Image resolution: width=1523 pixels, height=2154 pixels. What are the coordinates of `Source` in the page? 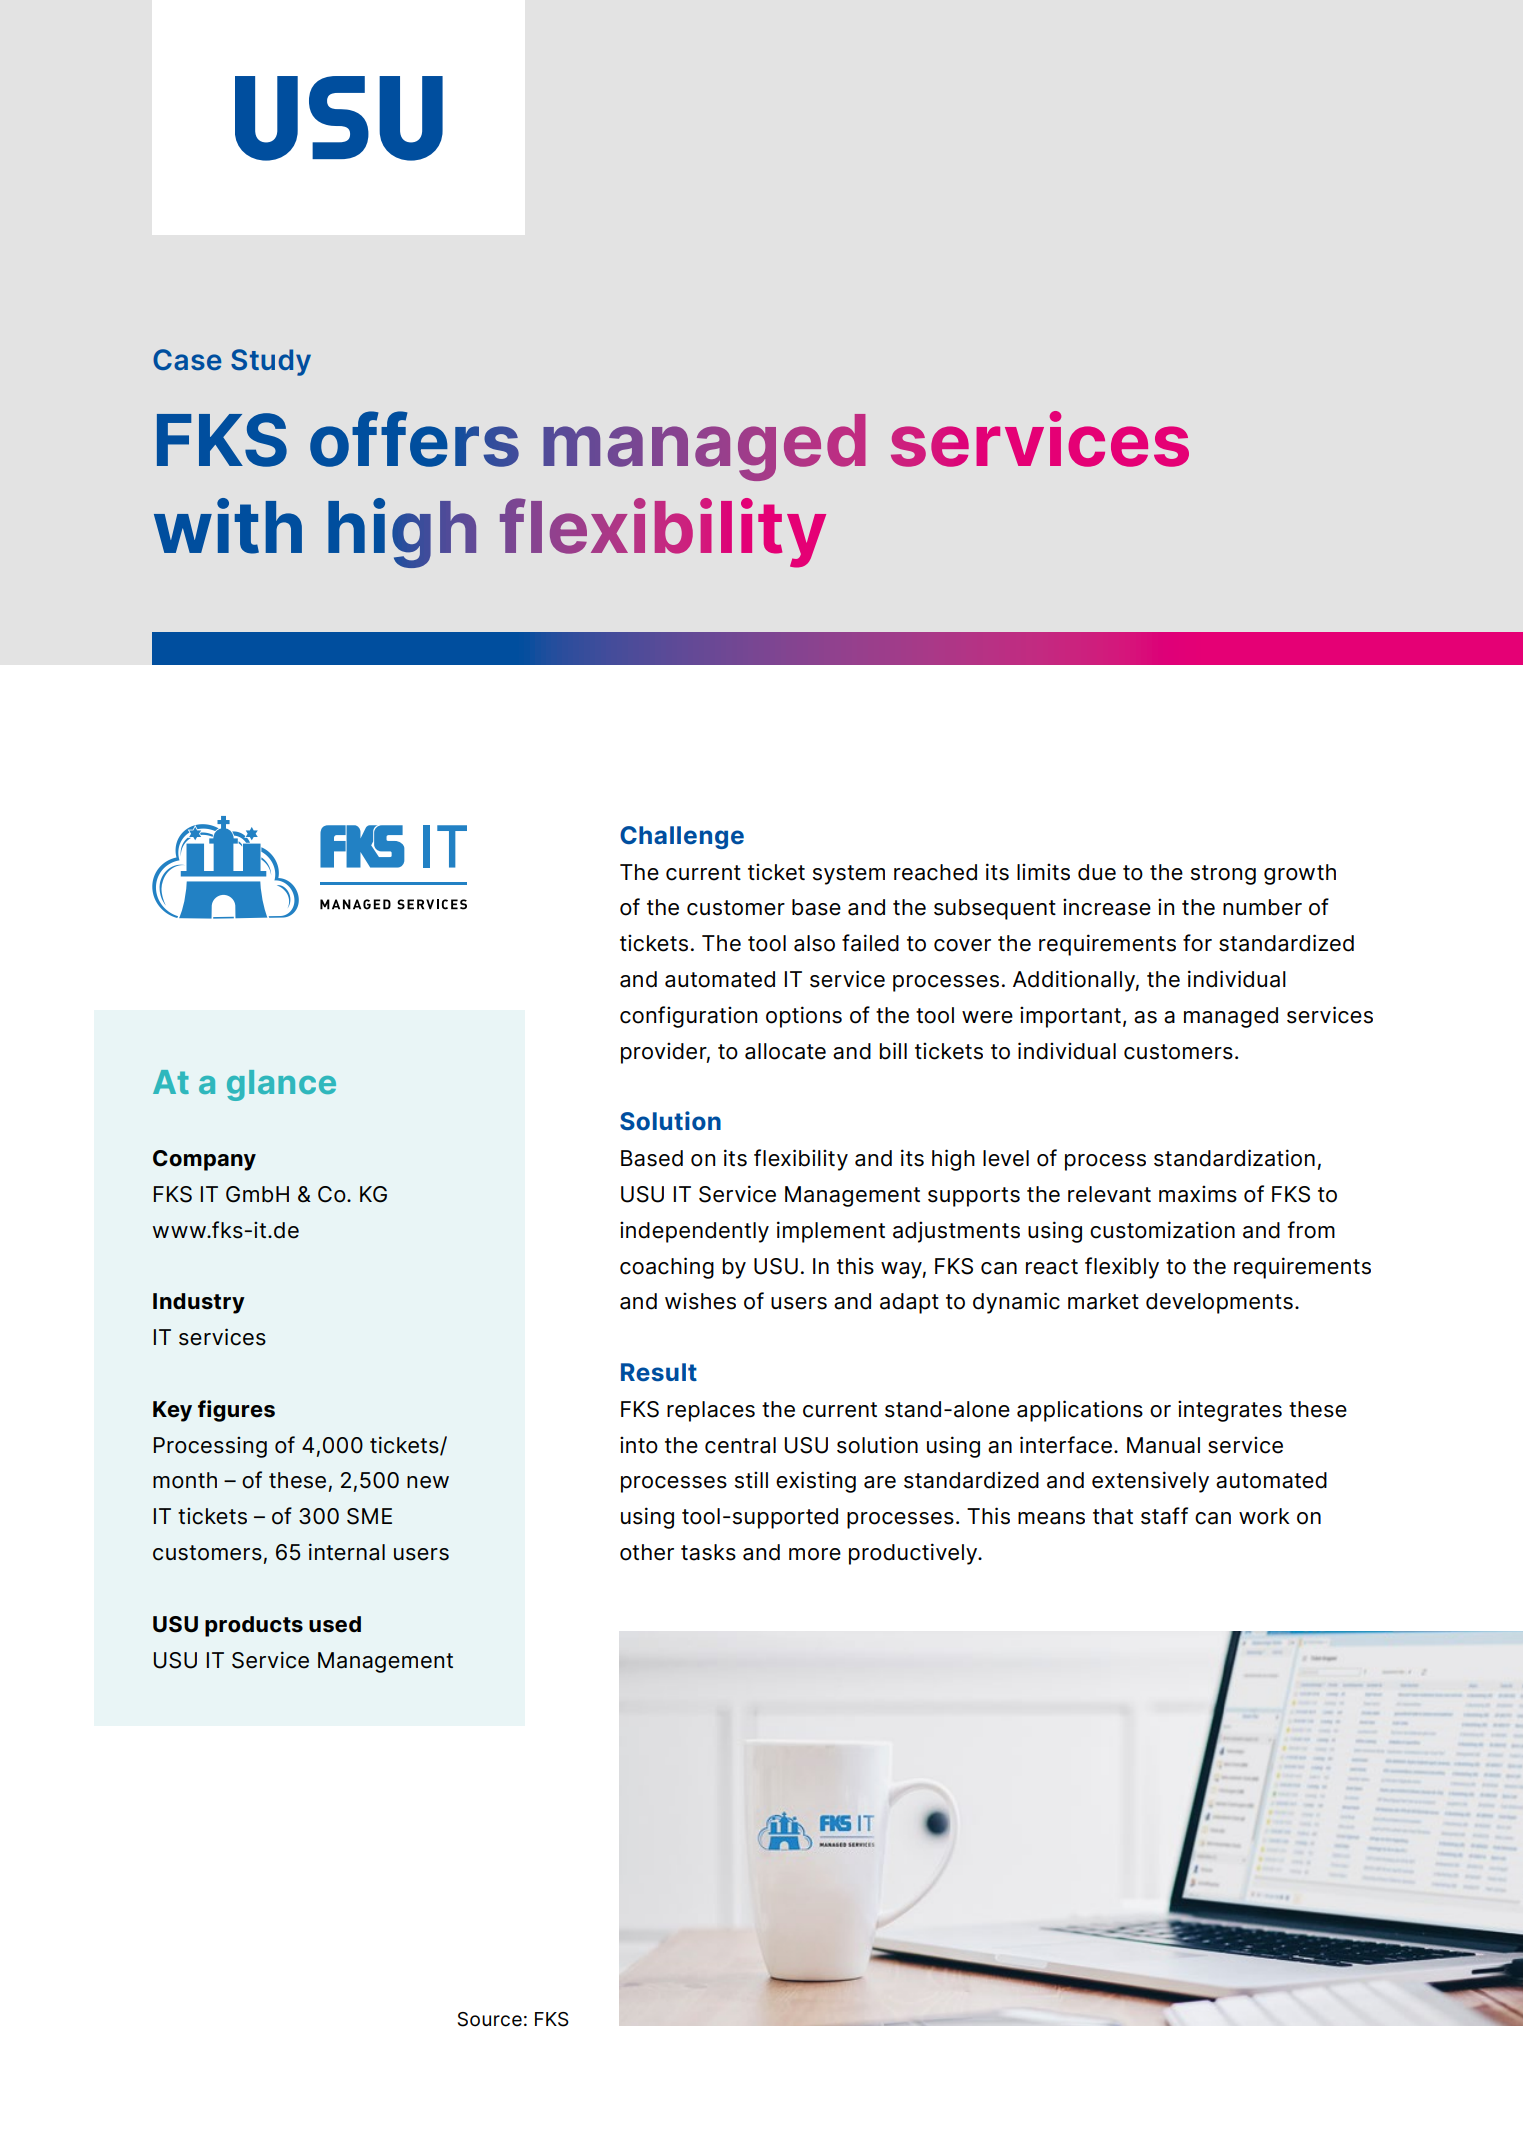 It's located at (490, 2019).
